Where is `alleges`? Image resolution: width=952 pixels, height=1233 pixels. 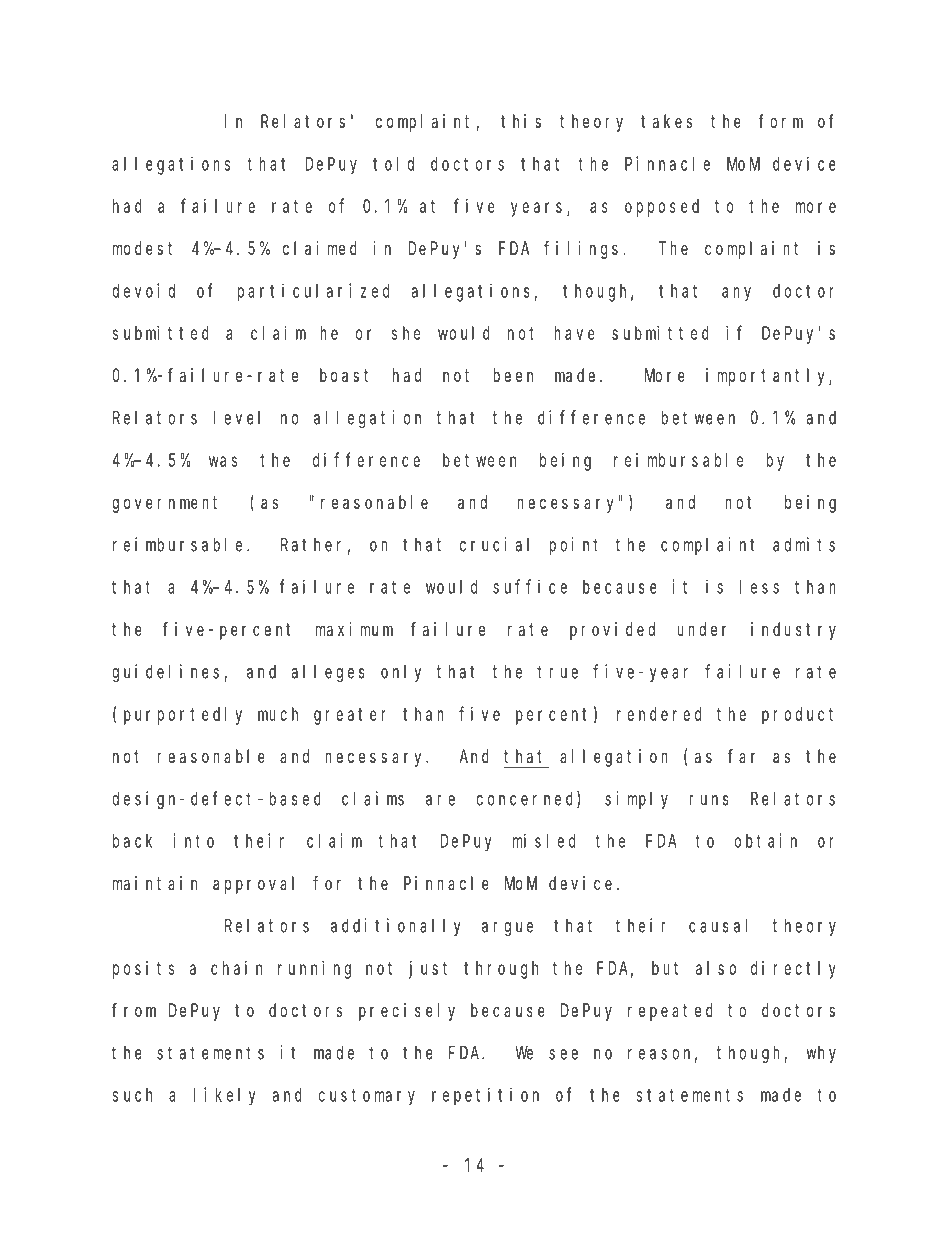
alleges is located at coordinates (328, 673).
